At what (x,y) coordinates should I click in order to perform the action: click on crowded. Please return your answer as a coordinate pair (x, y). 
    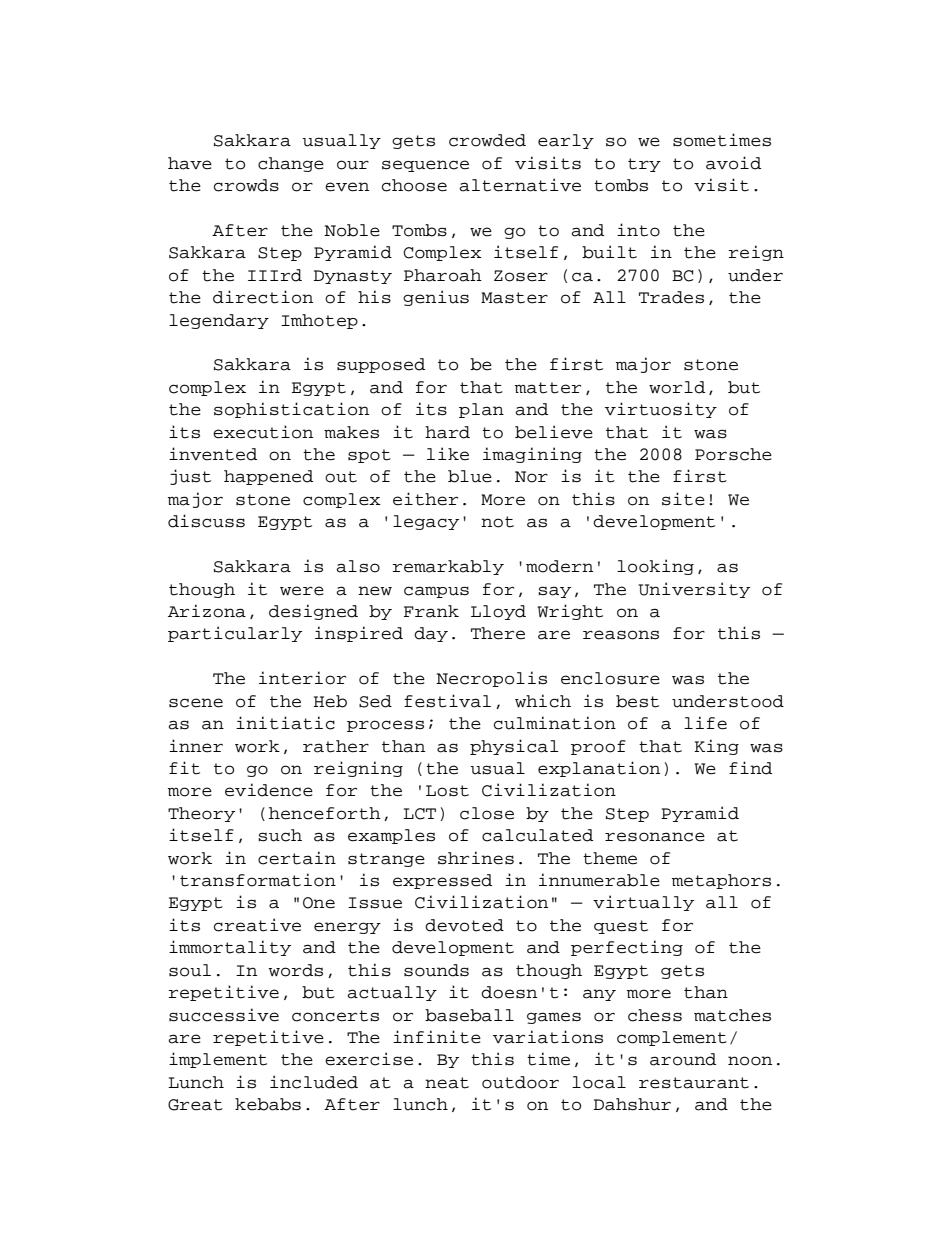
    Looking at the image, I should click on (487, 140).
